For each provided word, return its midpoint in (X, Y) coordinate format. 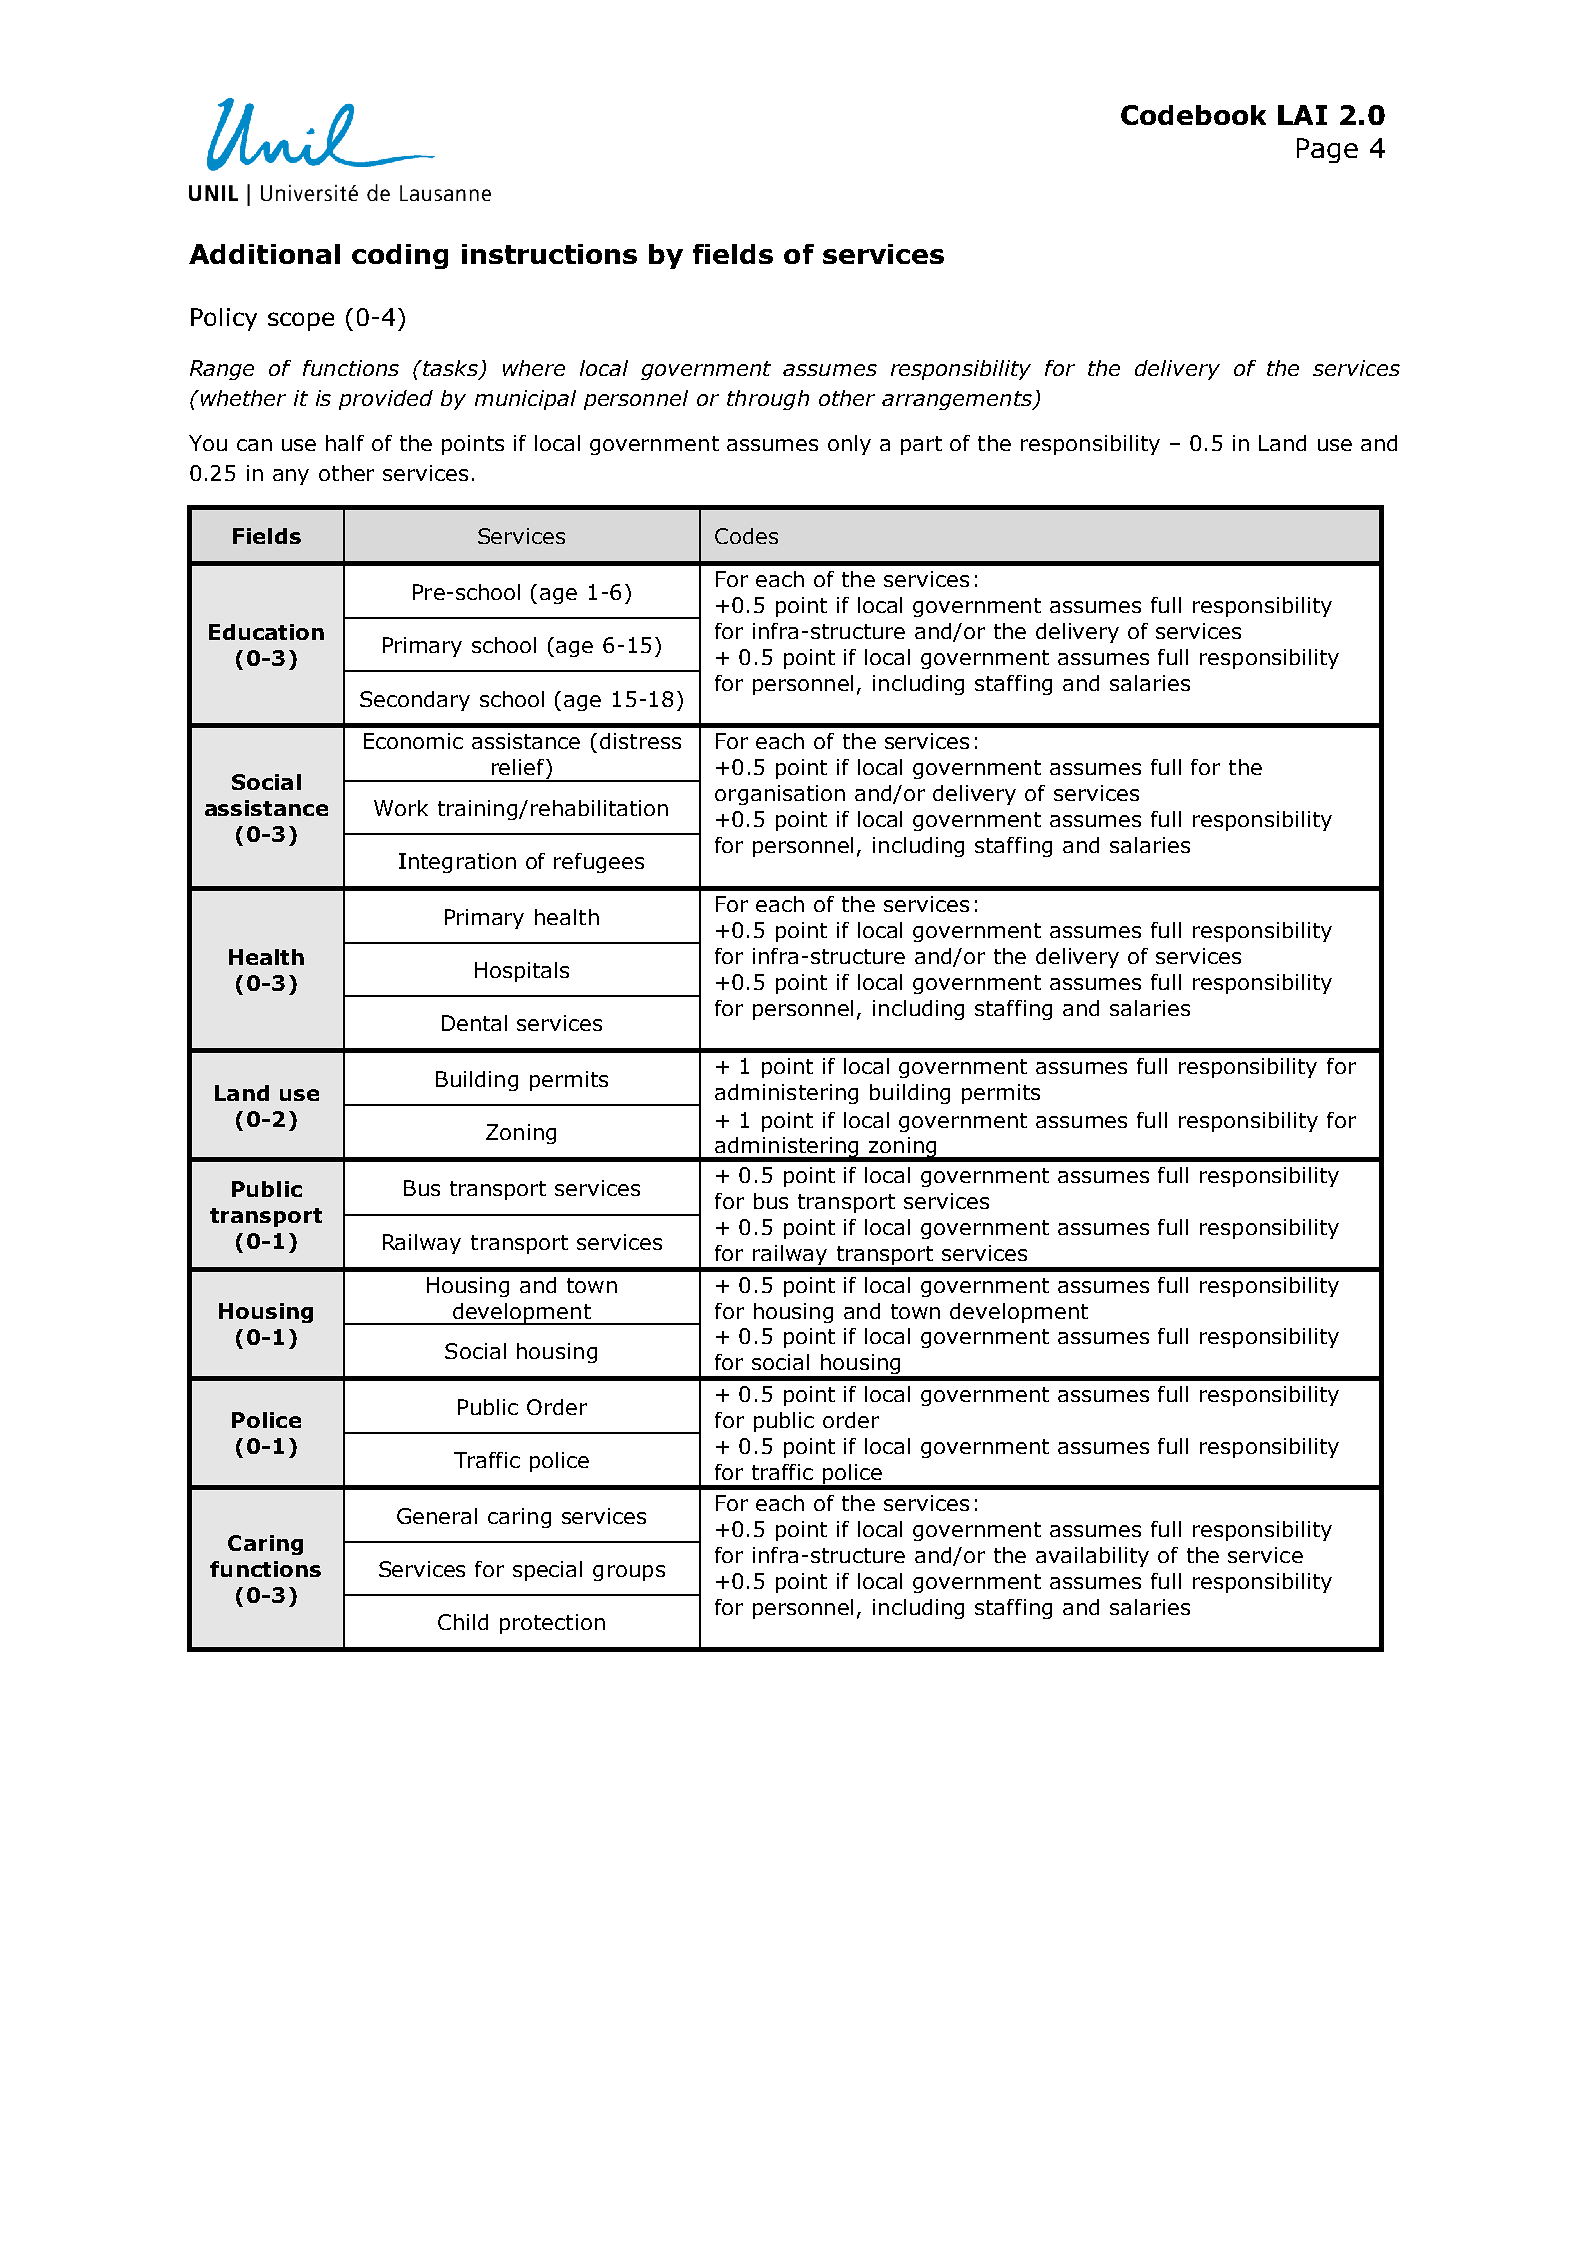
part (921, 445)
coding (400, 256)
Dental (474, 1023)
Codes (746, 536)
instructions (549, 254)
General (437, 1516)
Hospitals (522, 972)
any (291, 477)
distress (640, 741)
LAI (1302, 115)
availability (1092, 1557)
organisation (780, 795)
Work (401, 808)
